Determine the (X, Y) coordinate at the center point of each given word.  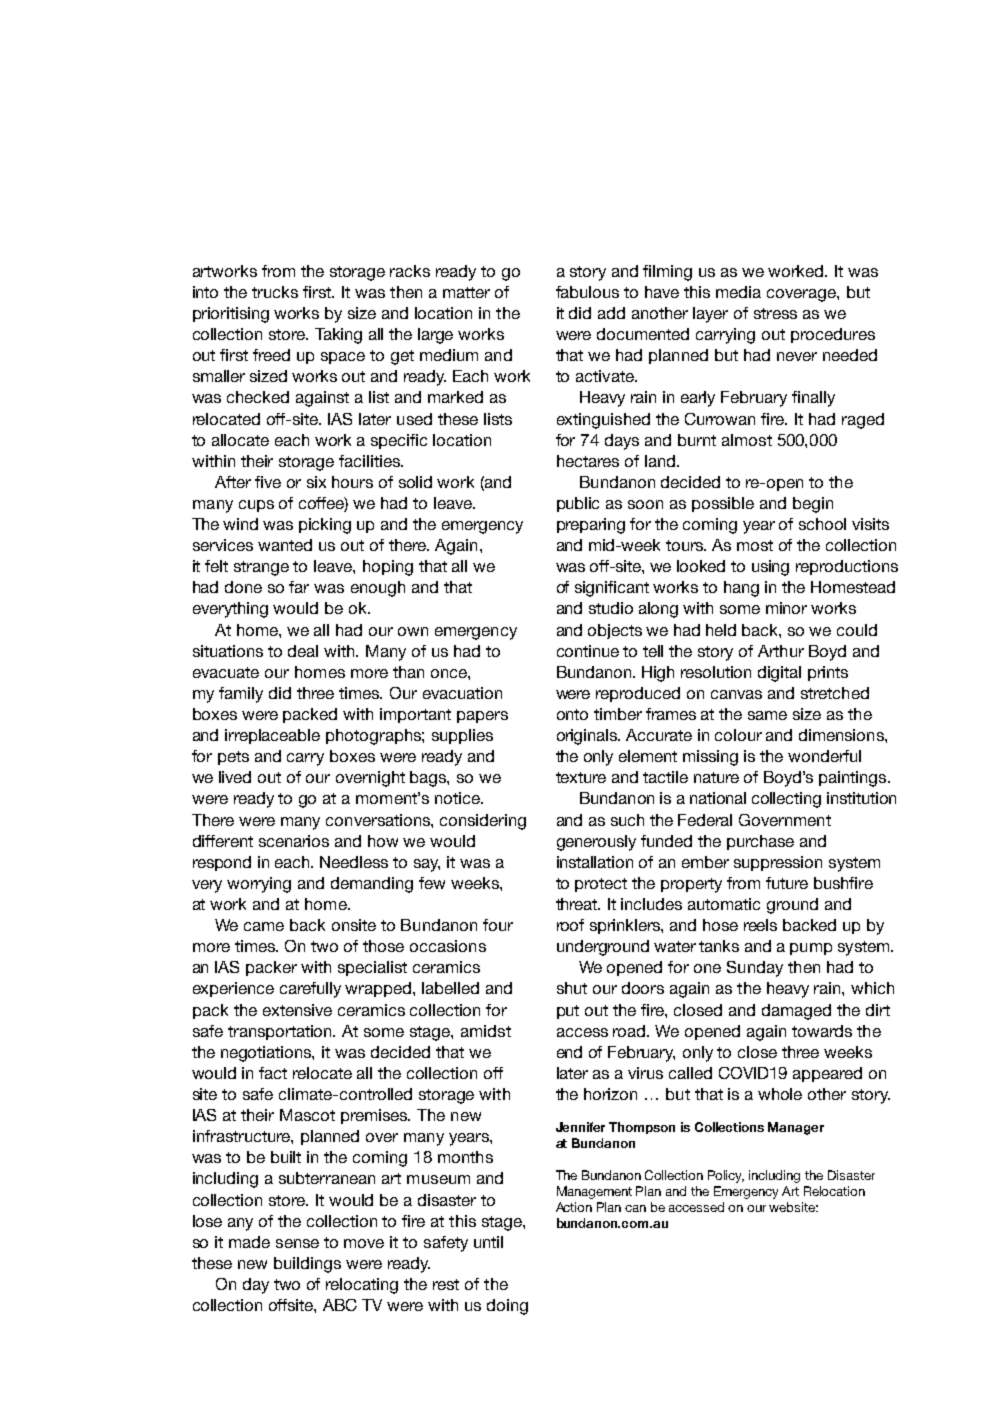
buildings (307, 1265)
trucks (275, 292)
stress (775, 313)
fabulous (587, 292)
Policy (726, 1176)
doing (507, 1307)
